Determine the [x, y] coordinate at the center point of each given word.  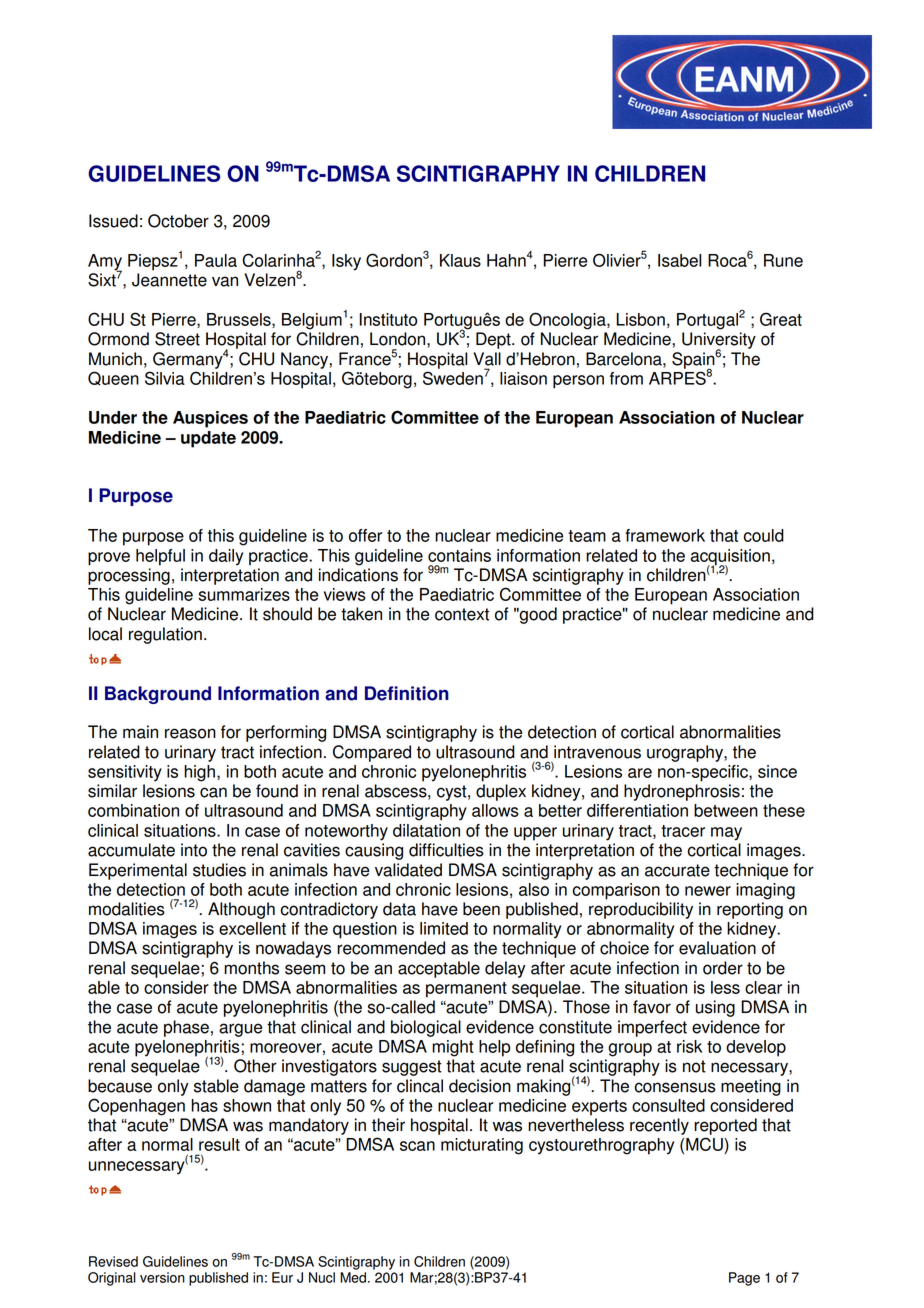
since [777, 771]
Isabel [679, 260]
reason [190, 733]
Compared [372, 753]
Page [744, 1279]
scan [417, 1146]
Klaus [460, 260]
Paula [216, 260]
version [162, 1277]
